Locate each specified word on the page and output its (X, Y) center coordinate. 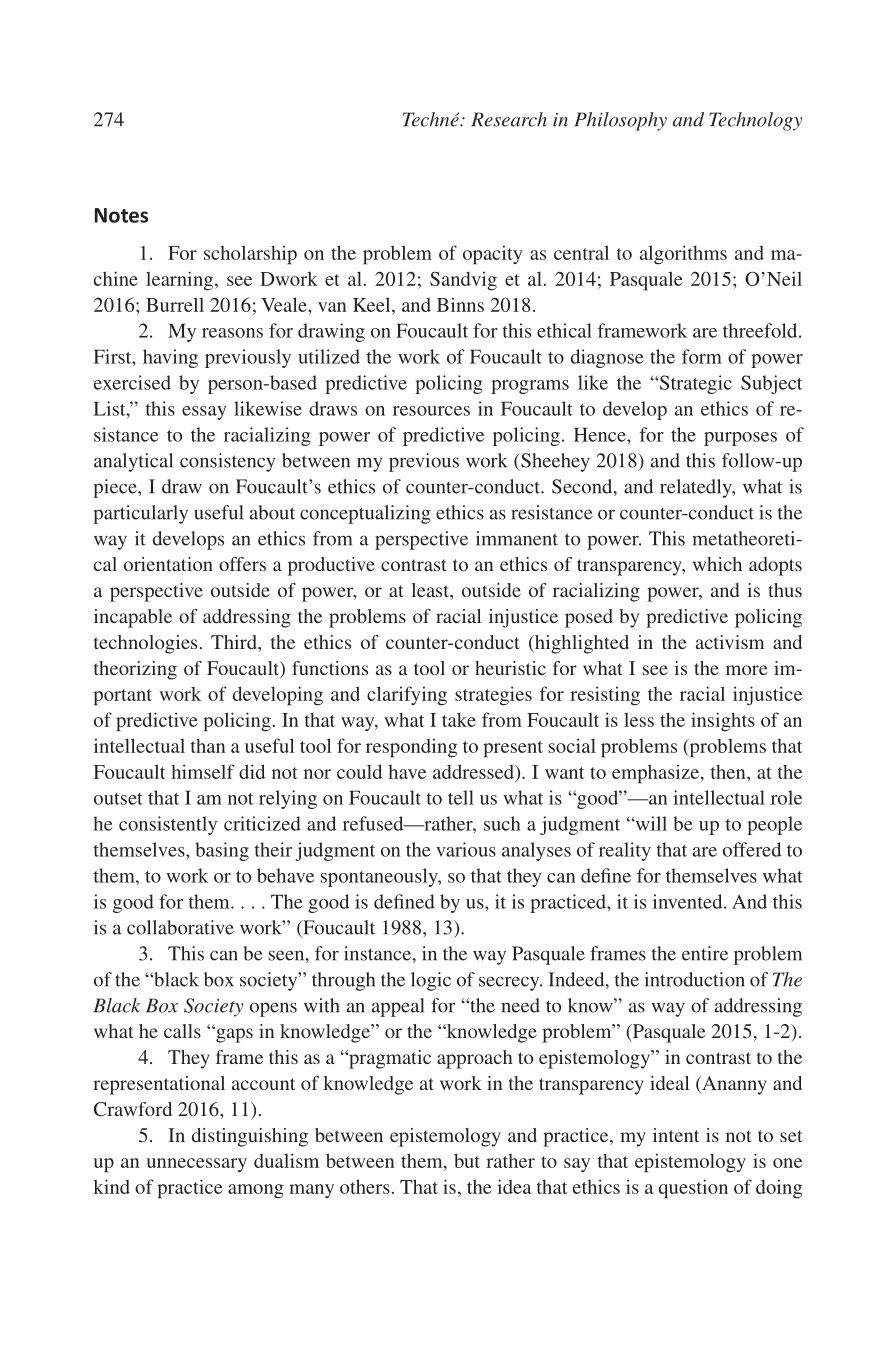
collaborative (180, 927)
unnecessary (197, 1165)
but (467, 1160)
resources (431, 411)
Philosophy (620, 121)
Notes (121, 215)
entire (705, 953)
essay (204, 413)
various (466, 849)
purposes (740, 439)
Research (509, 119)
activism (730, 642)
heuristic (510, 668)
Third (235, 642)
